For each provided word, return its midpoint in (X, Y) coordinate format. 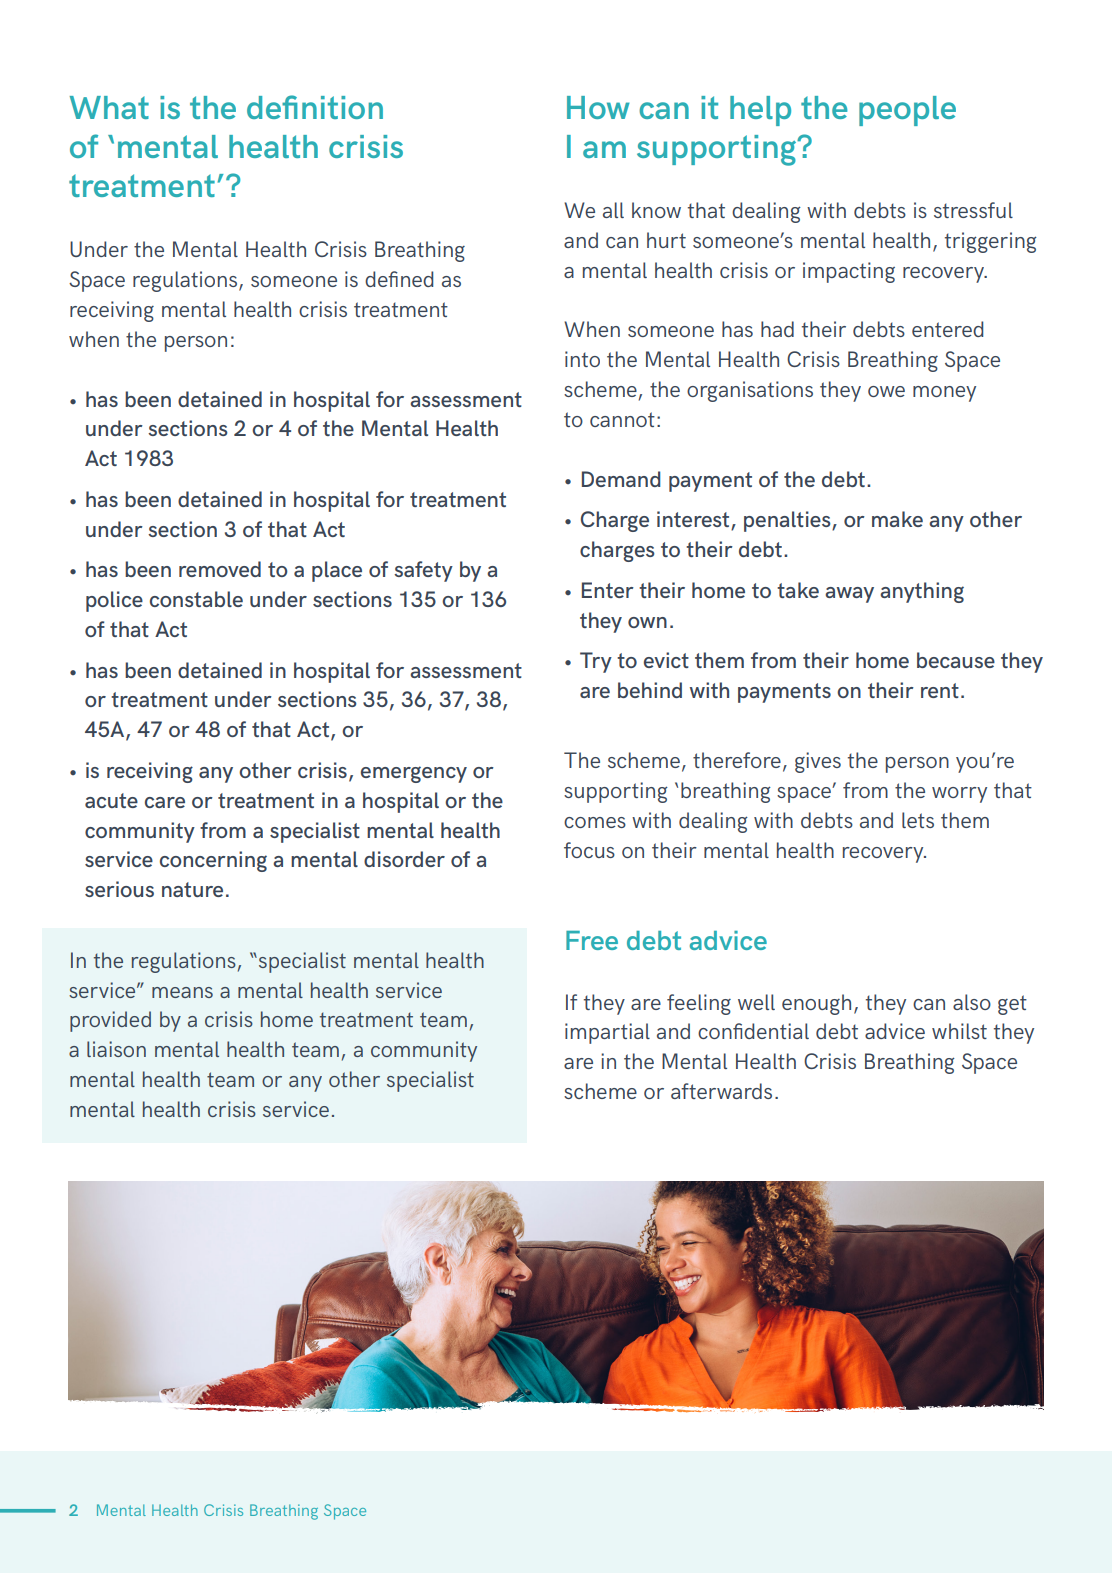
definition (315, 107)
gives (818, 762)
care (165, 802)
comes (595, 822)
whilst (959, 1031)
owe (886, 391)
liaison (116, 1049)
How (598, 107)
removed (220, 569)
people (907, 111)
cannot (622, 419)
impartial (607, 1033)
